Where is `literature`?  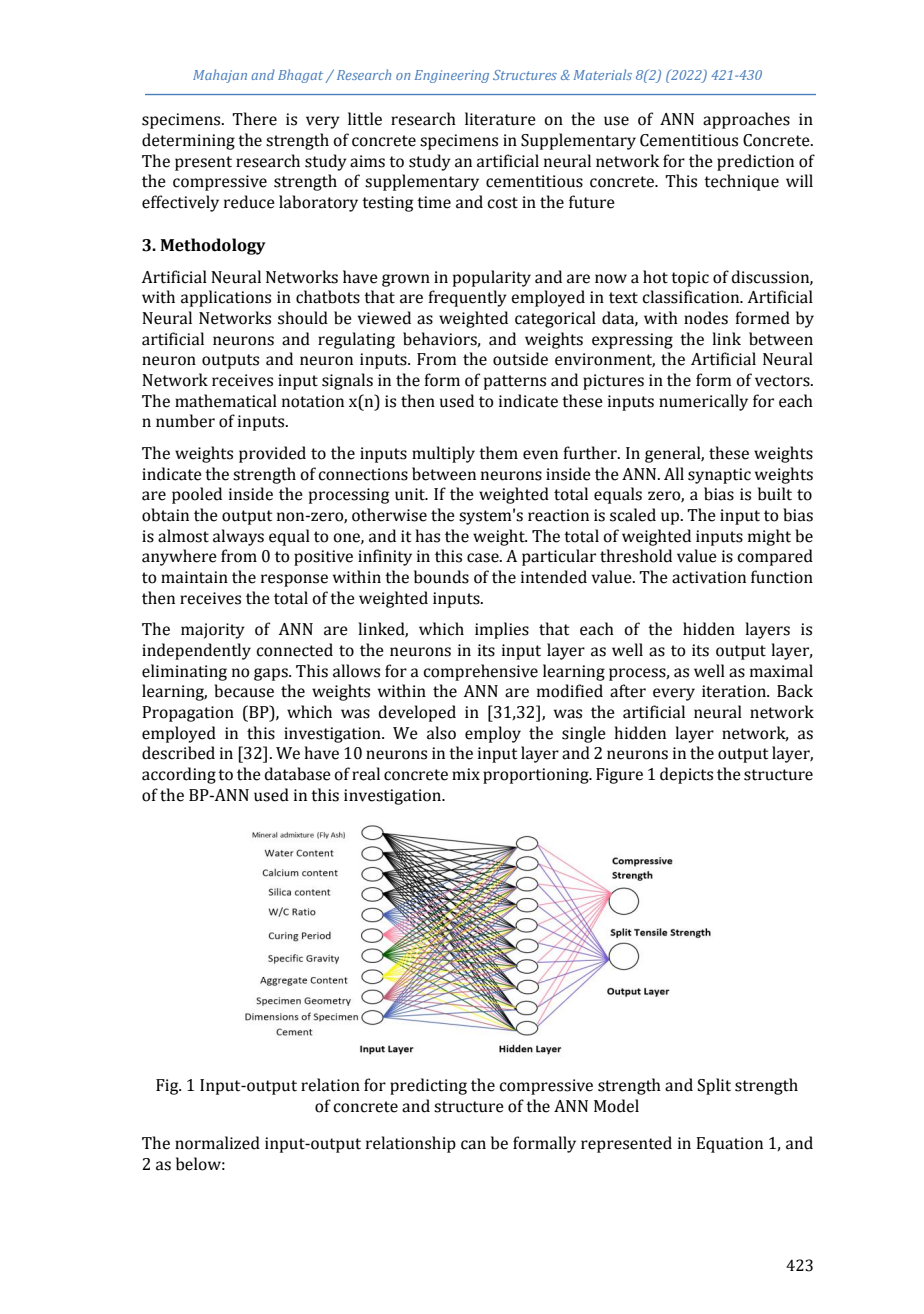
literature is located at coordinates (500, 119).
